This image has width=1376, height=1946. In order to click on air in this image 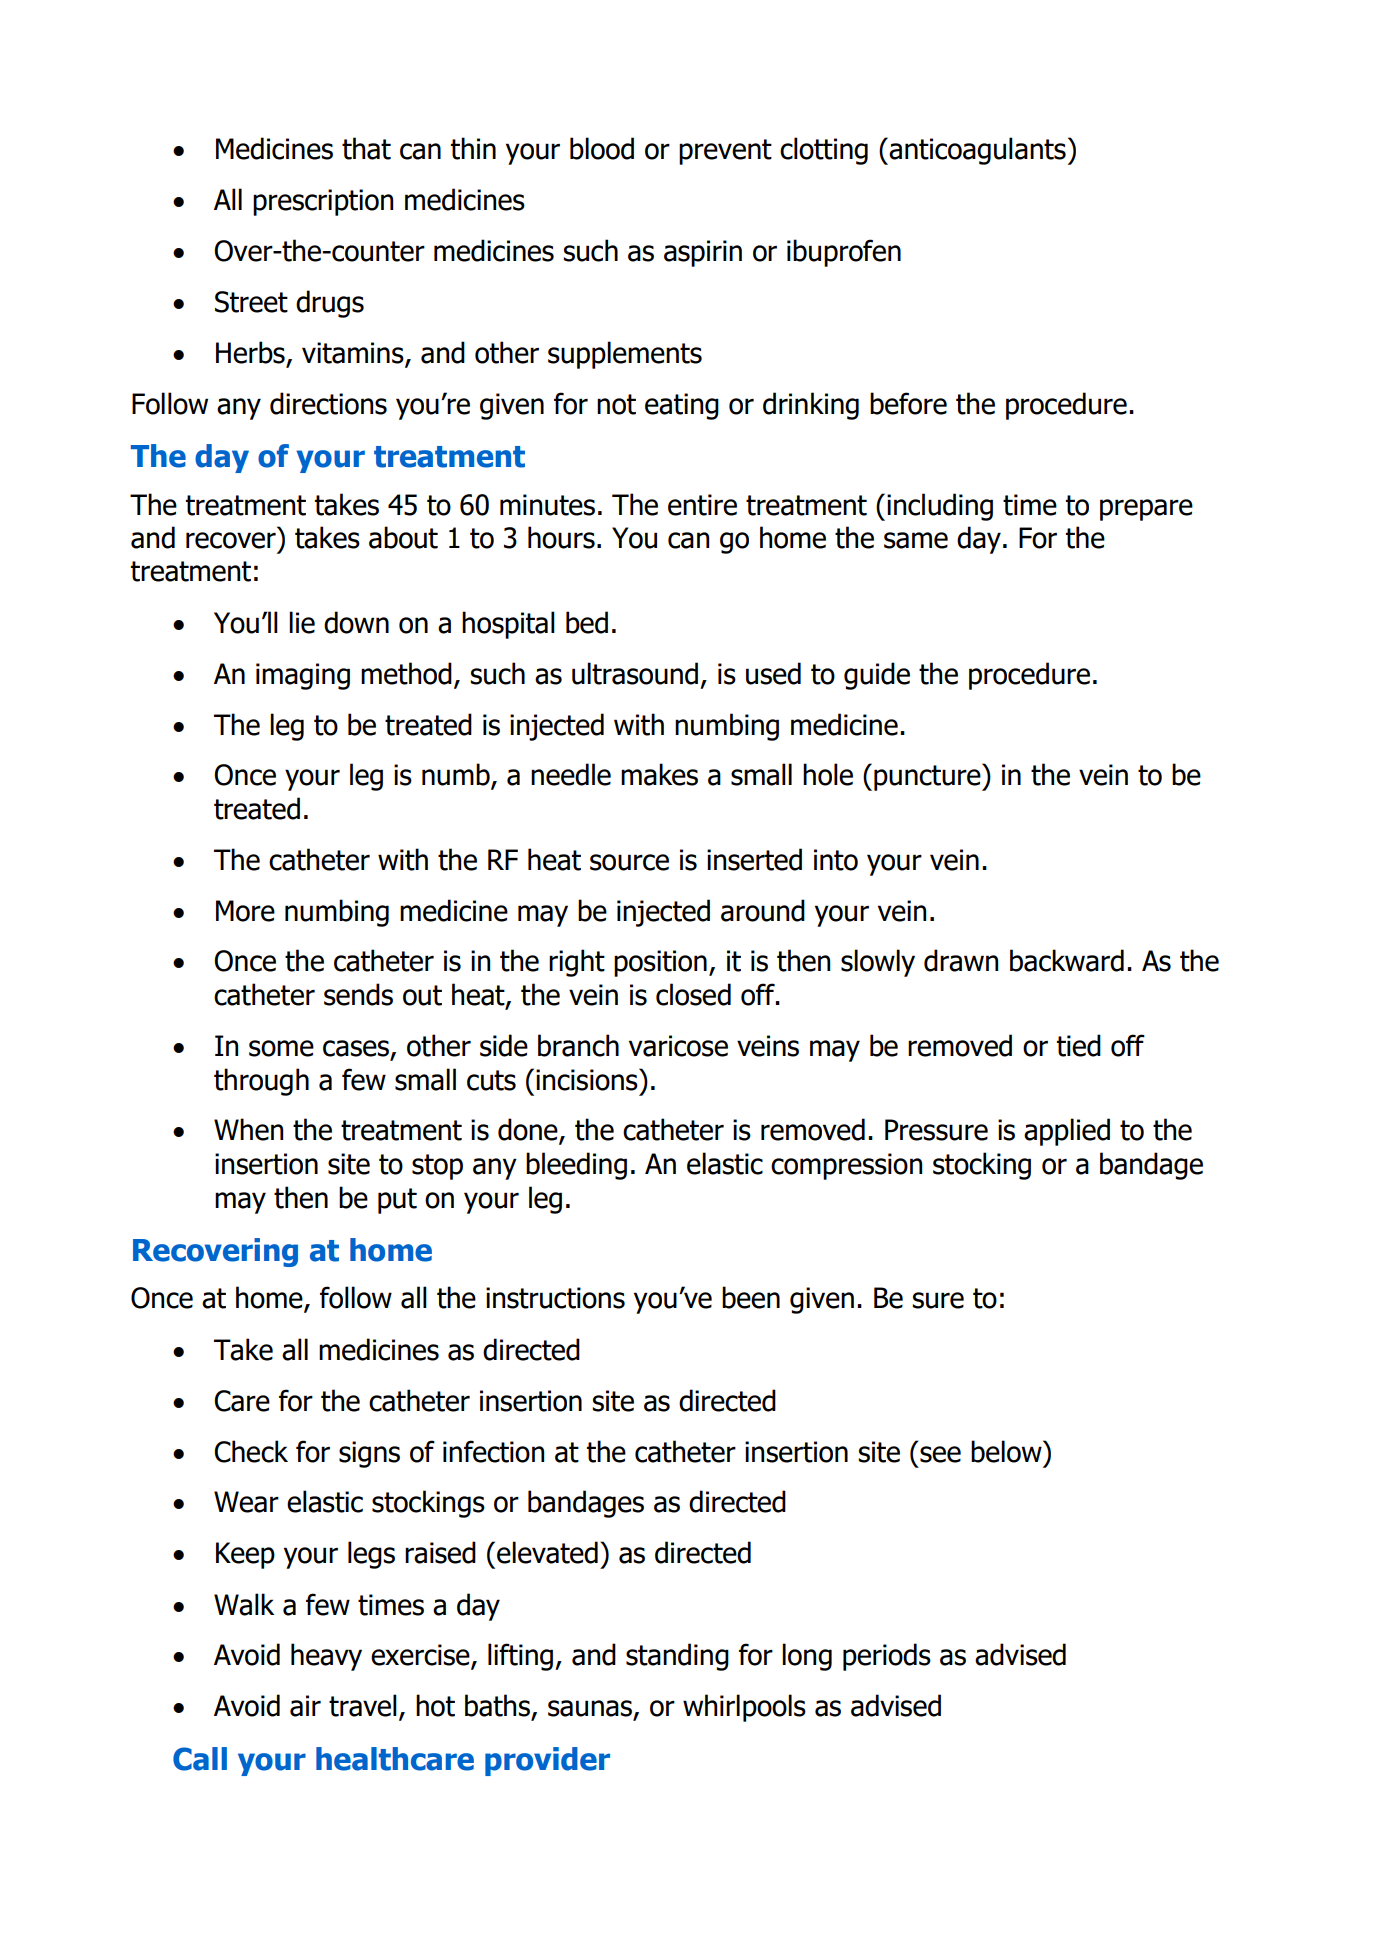, I will do `click(305, 1706)`.
